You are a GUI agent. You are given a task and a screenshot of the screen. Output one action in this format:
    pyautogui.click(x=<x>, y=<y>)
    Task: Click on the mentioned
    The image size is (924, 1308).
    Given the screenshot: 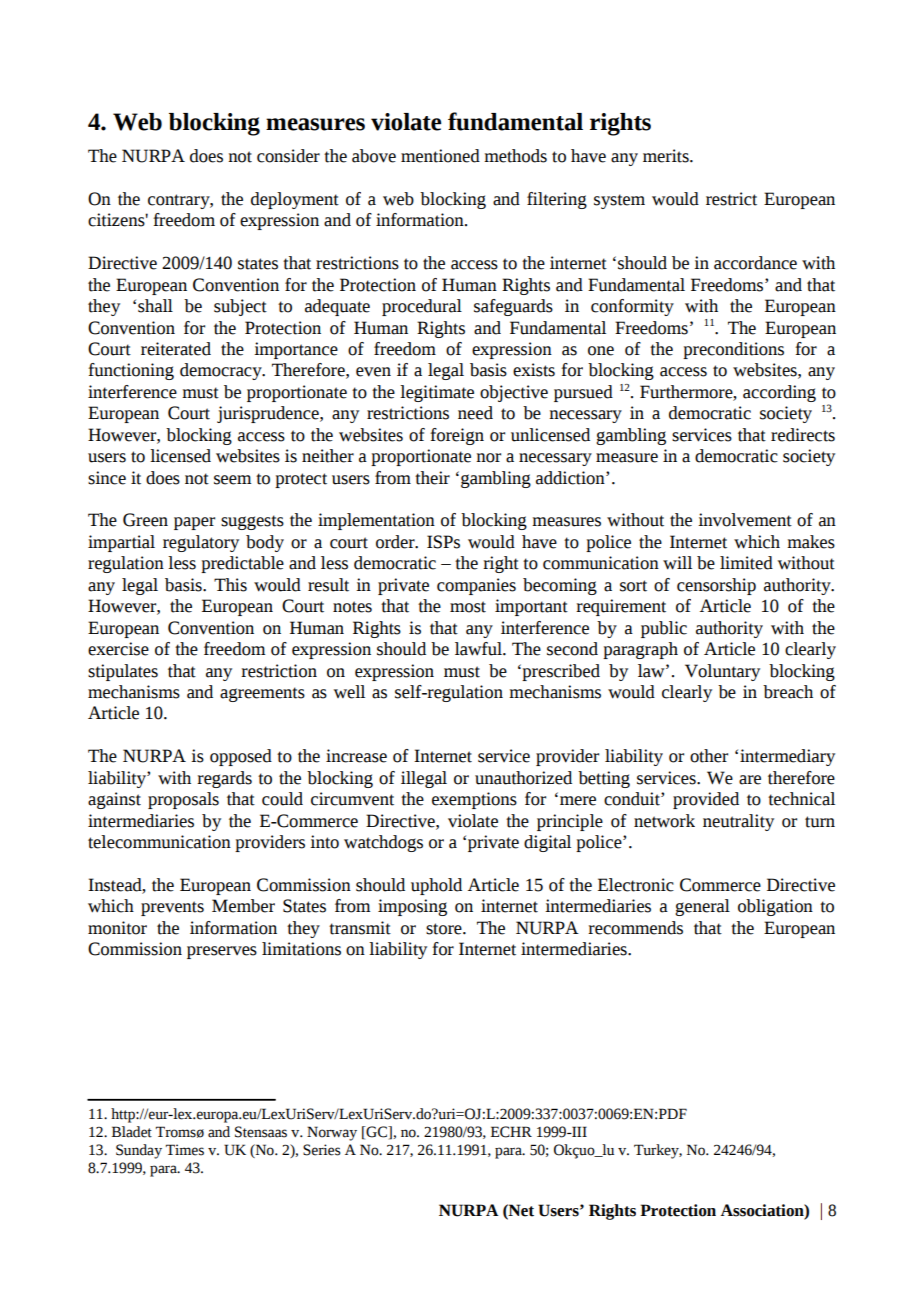 What is the action you would take?
    pyautogui.click(x=440, y=156)
